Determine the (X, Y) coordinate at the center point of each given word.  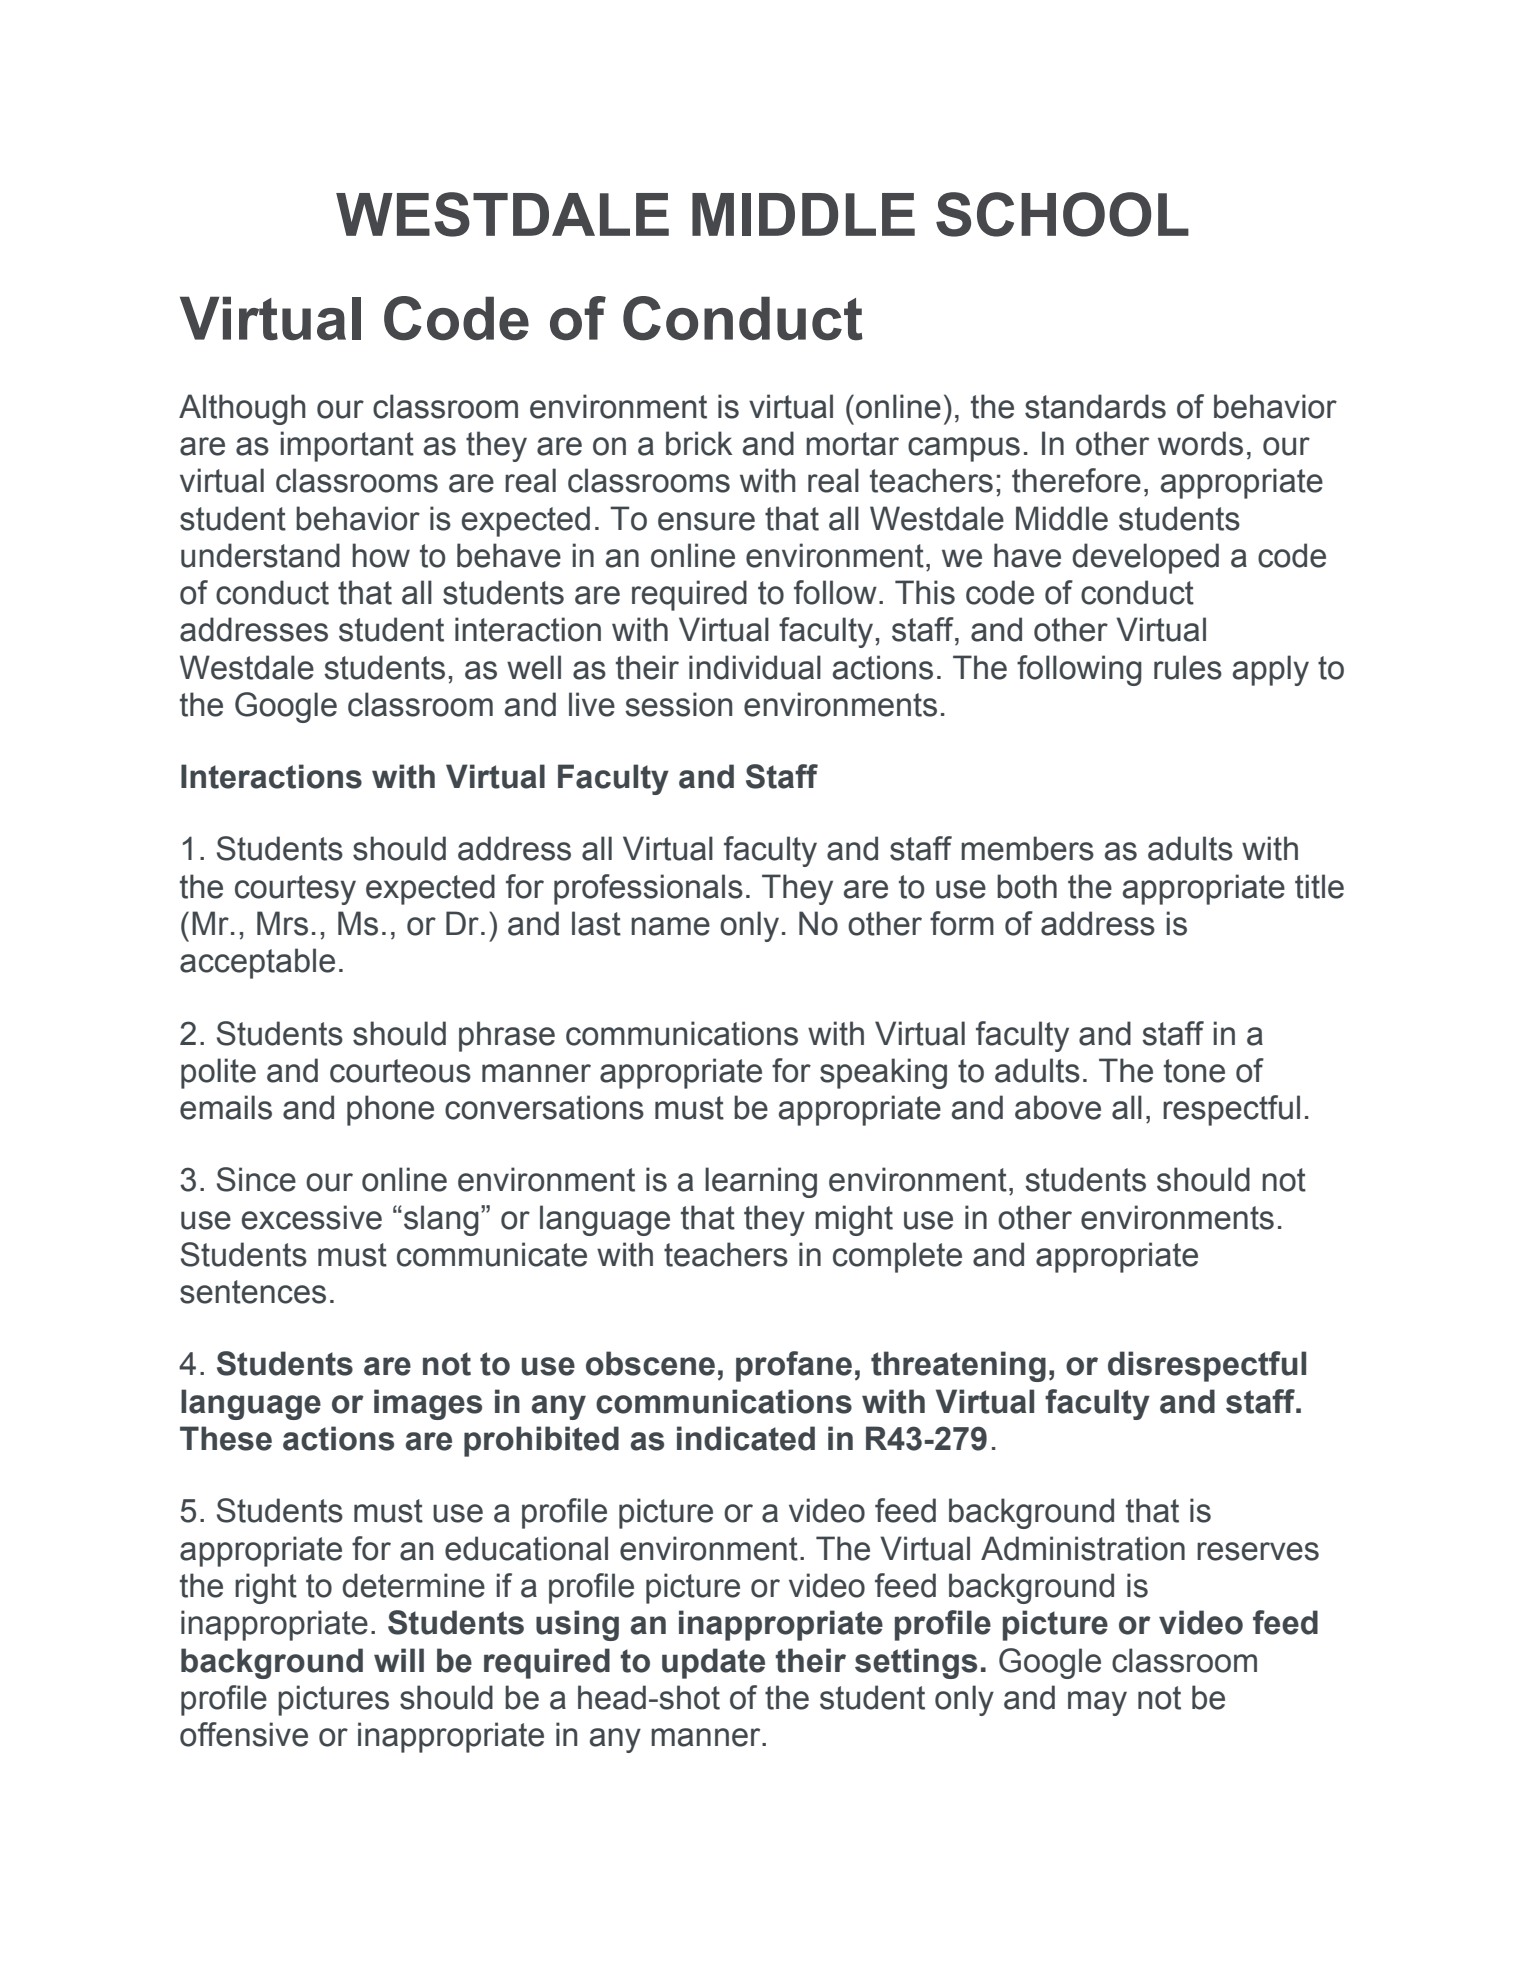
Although (242, 409)
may (1097, 1703)
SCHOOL (1062, 214)
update (713, 1663)
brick (699, 443)
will (399, 1660)
